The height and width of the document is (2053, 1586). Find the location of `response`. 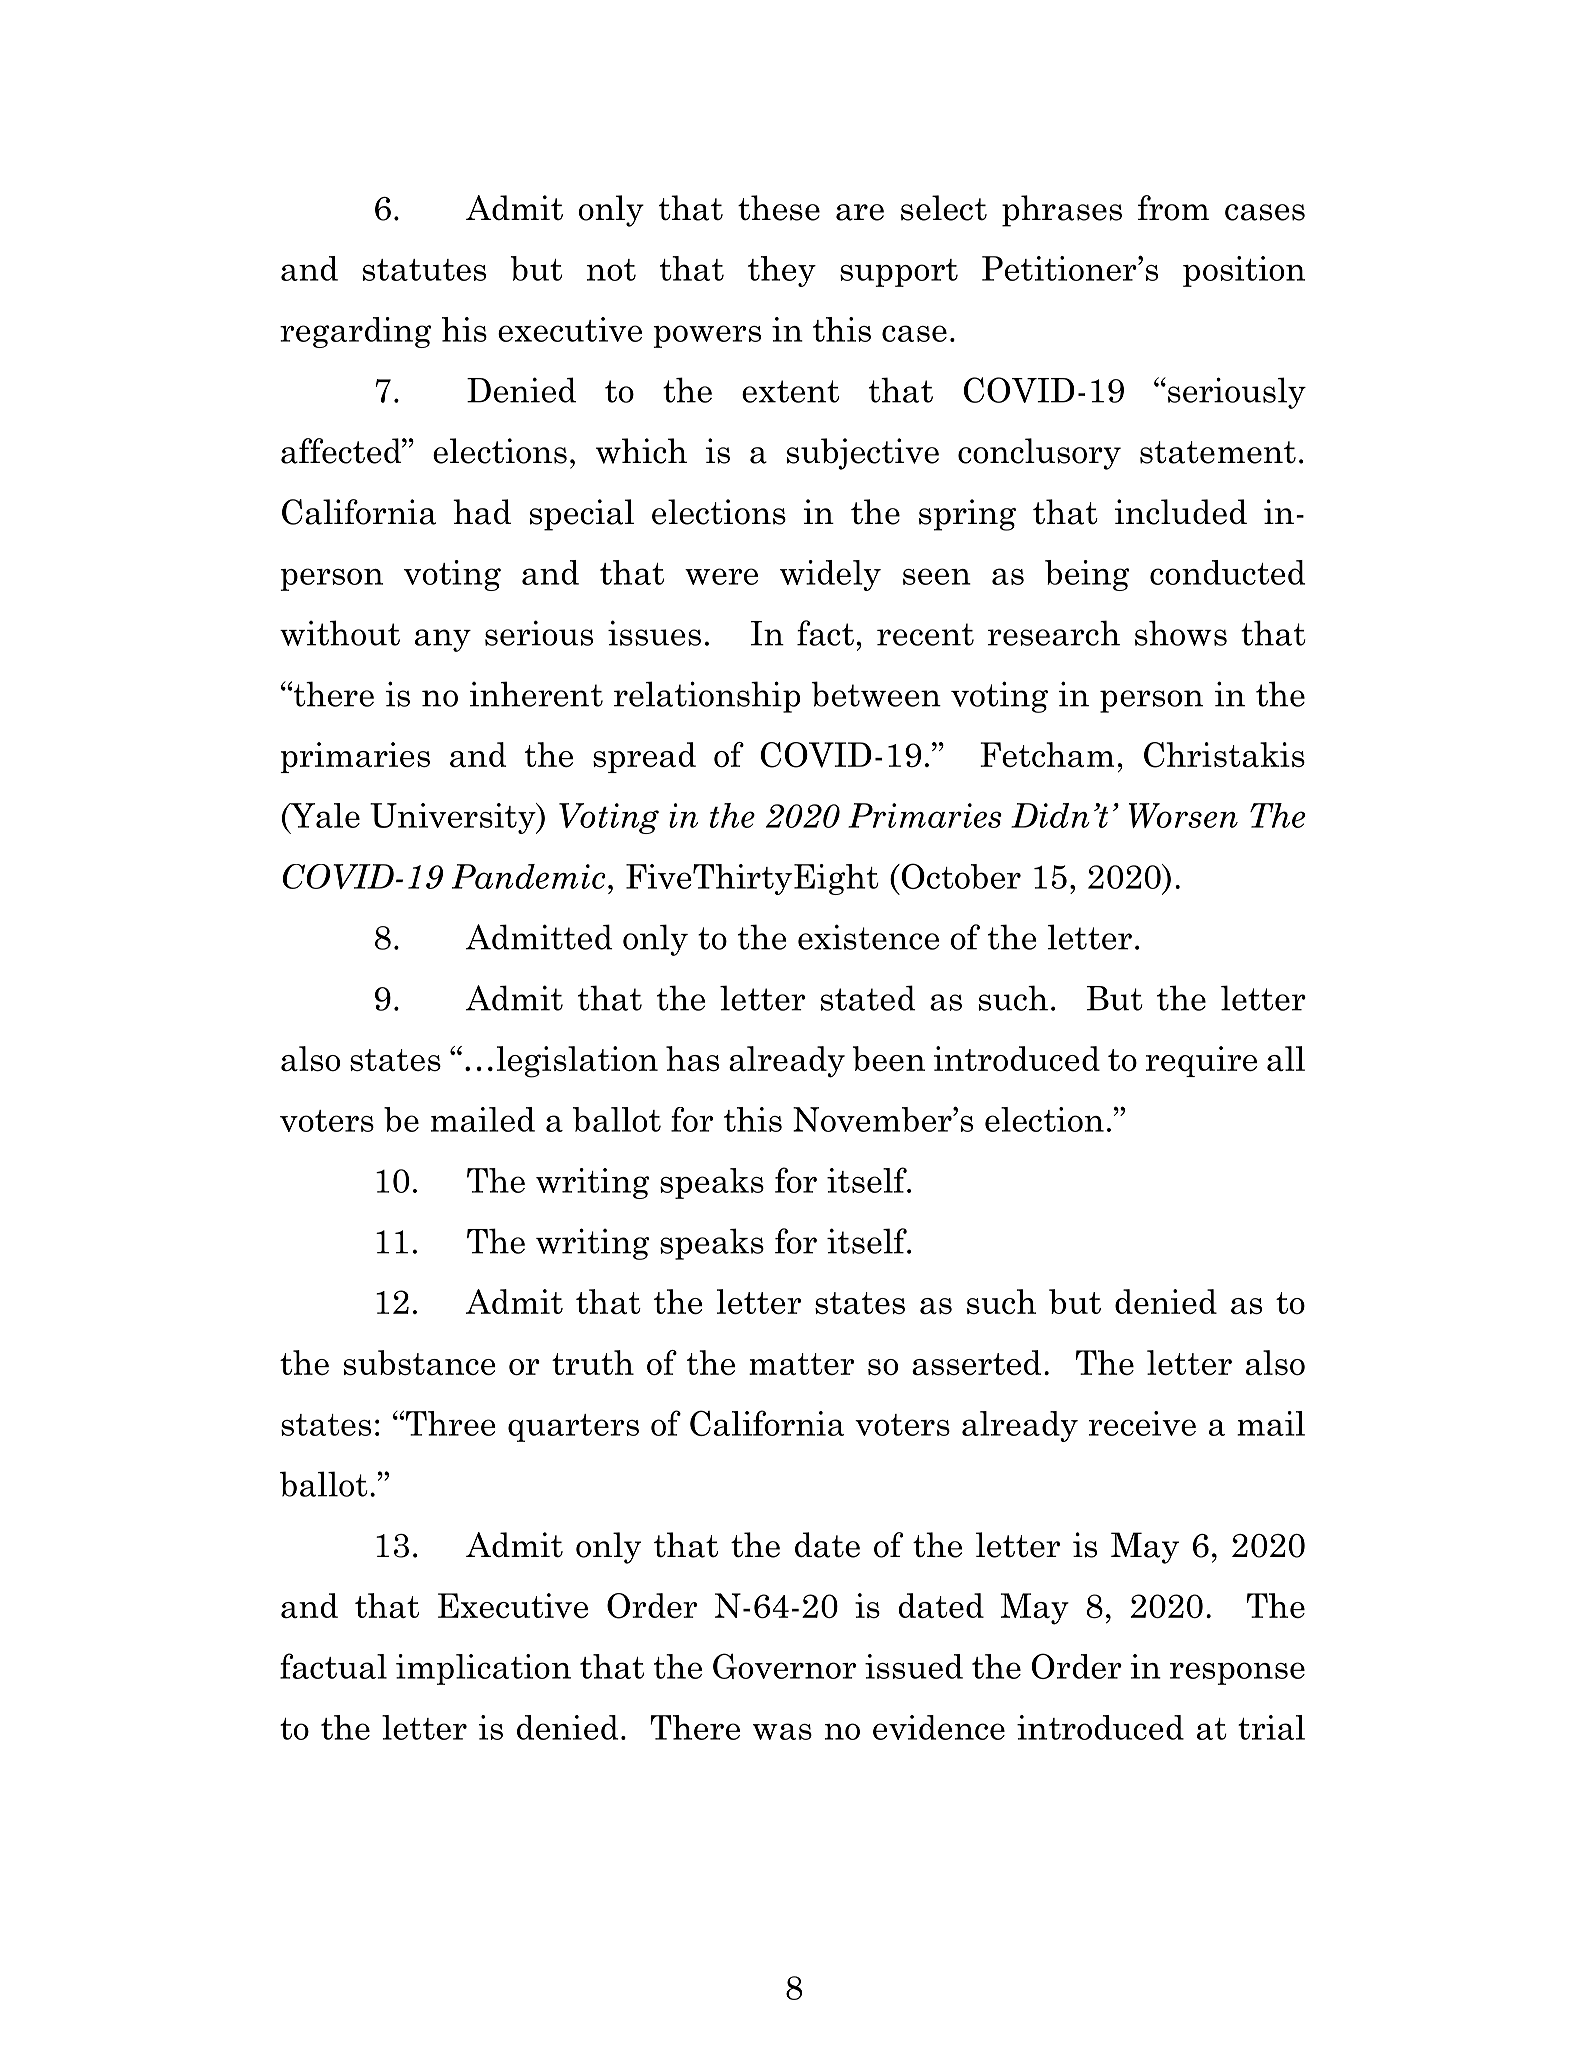

response is located at coordinates (1237, 1673).
